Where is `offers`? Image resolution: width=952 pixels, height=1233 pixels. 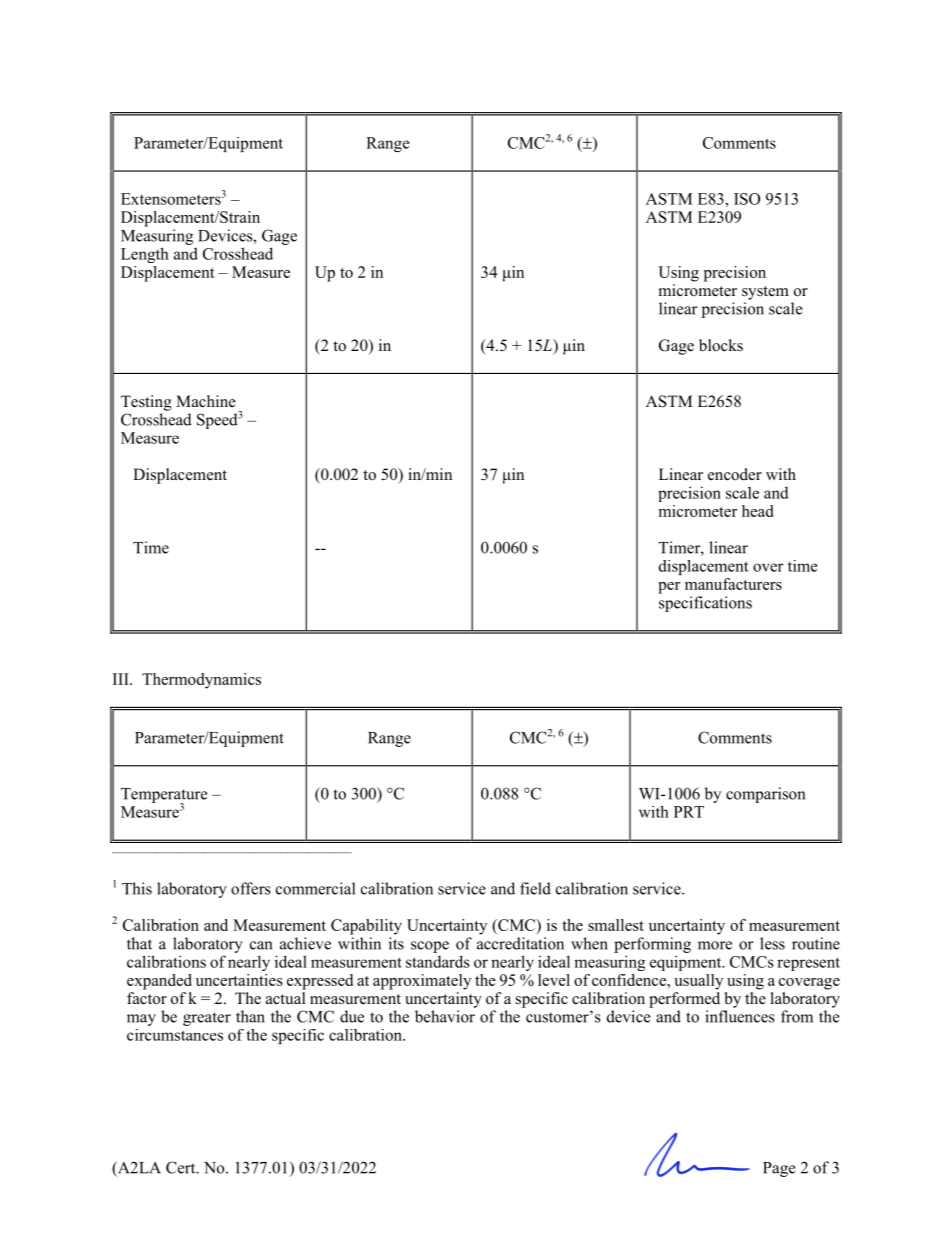 offers is located at coordinates (251, 888).
